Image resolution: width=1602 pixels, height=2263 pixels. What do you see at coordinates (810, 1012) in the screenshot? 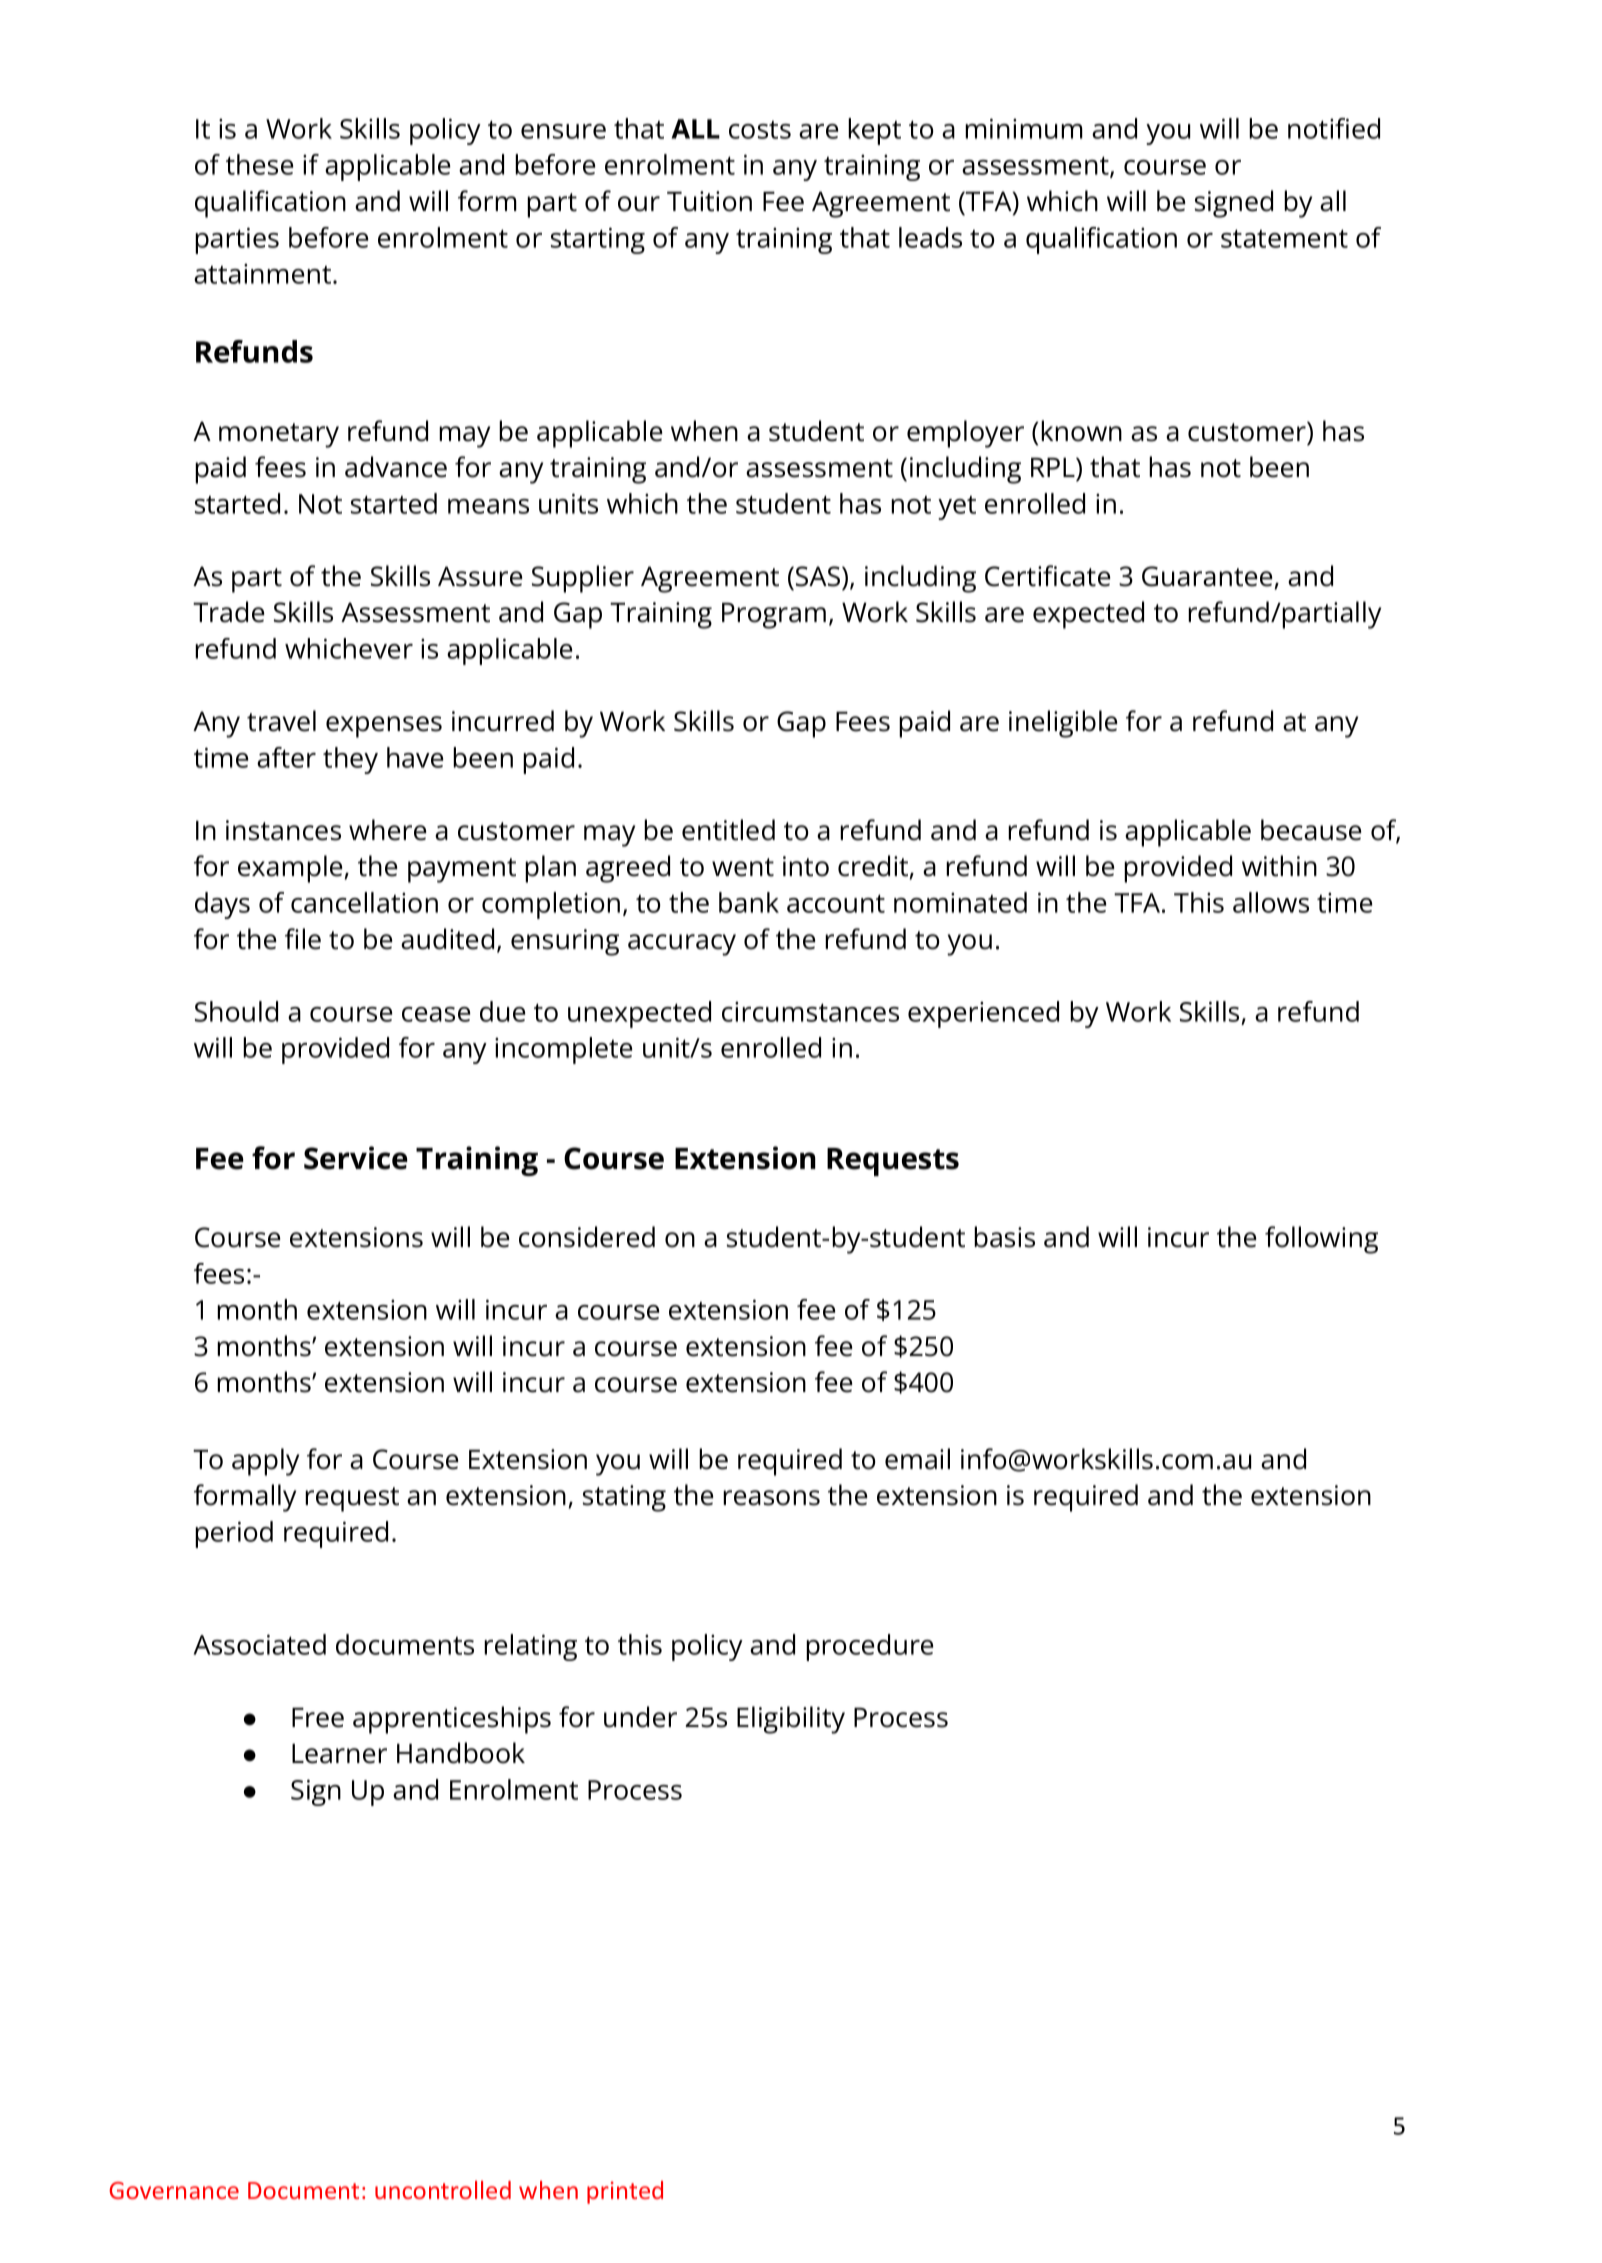
I see `circumstances` at bounding box center [810, 1012].
